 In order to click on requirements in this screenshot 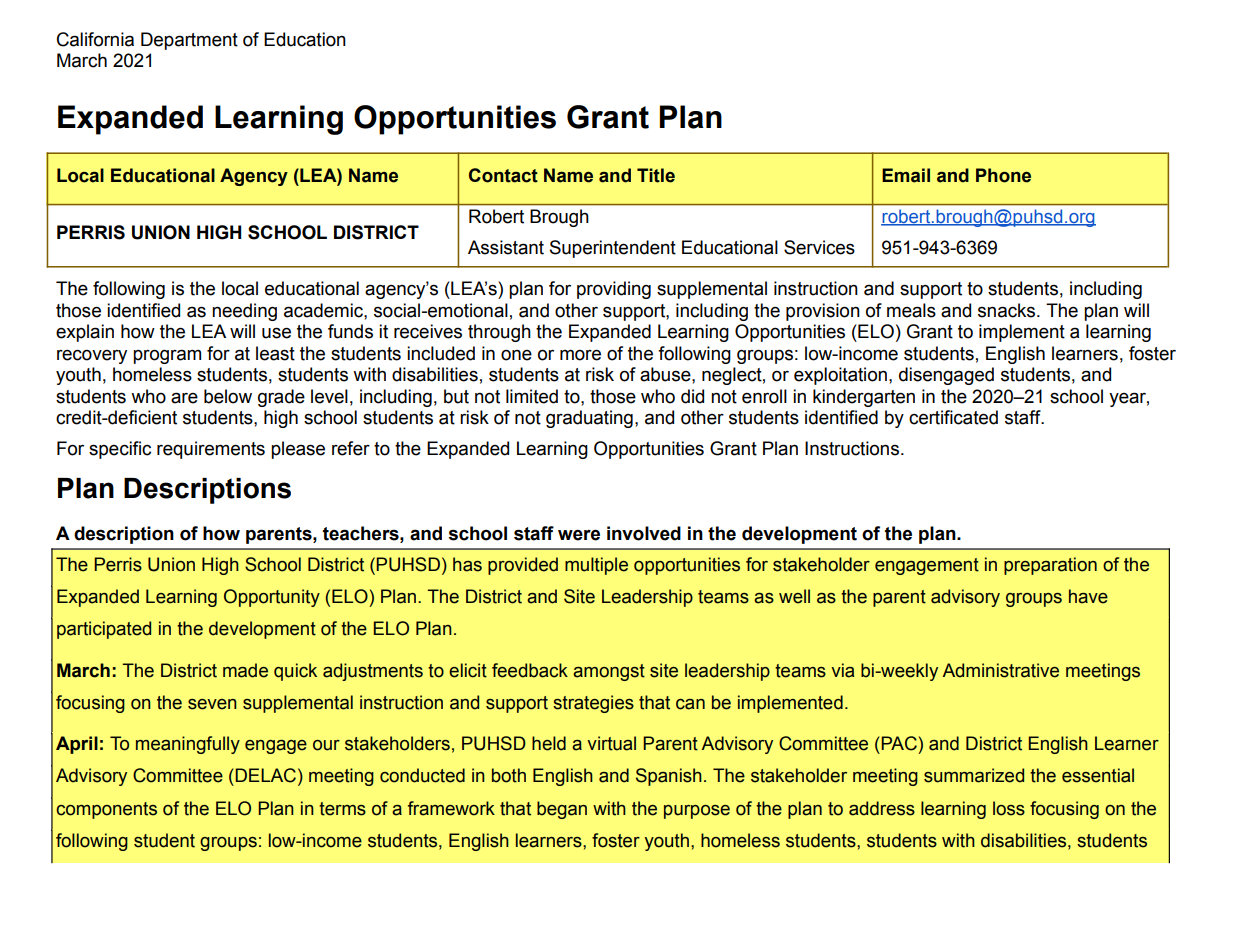, I will do `click(211, 450)`.
